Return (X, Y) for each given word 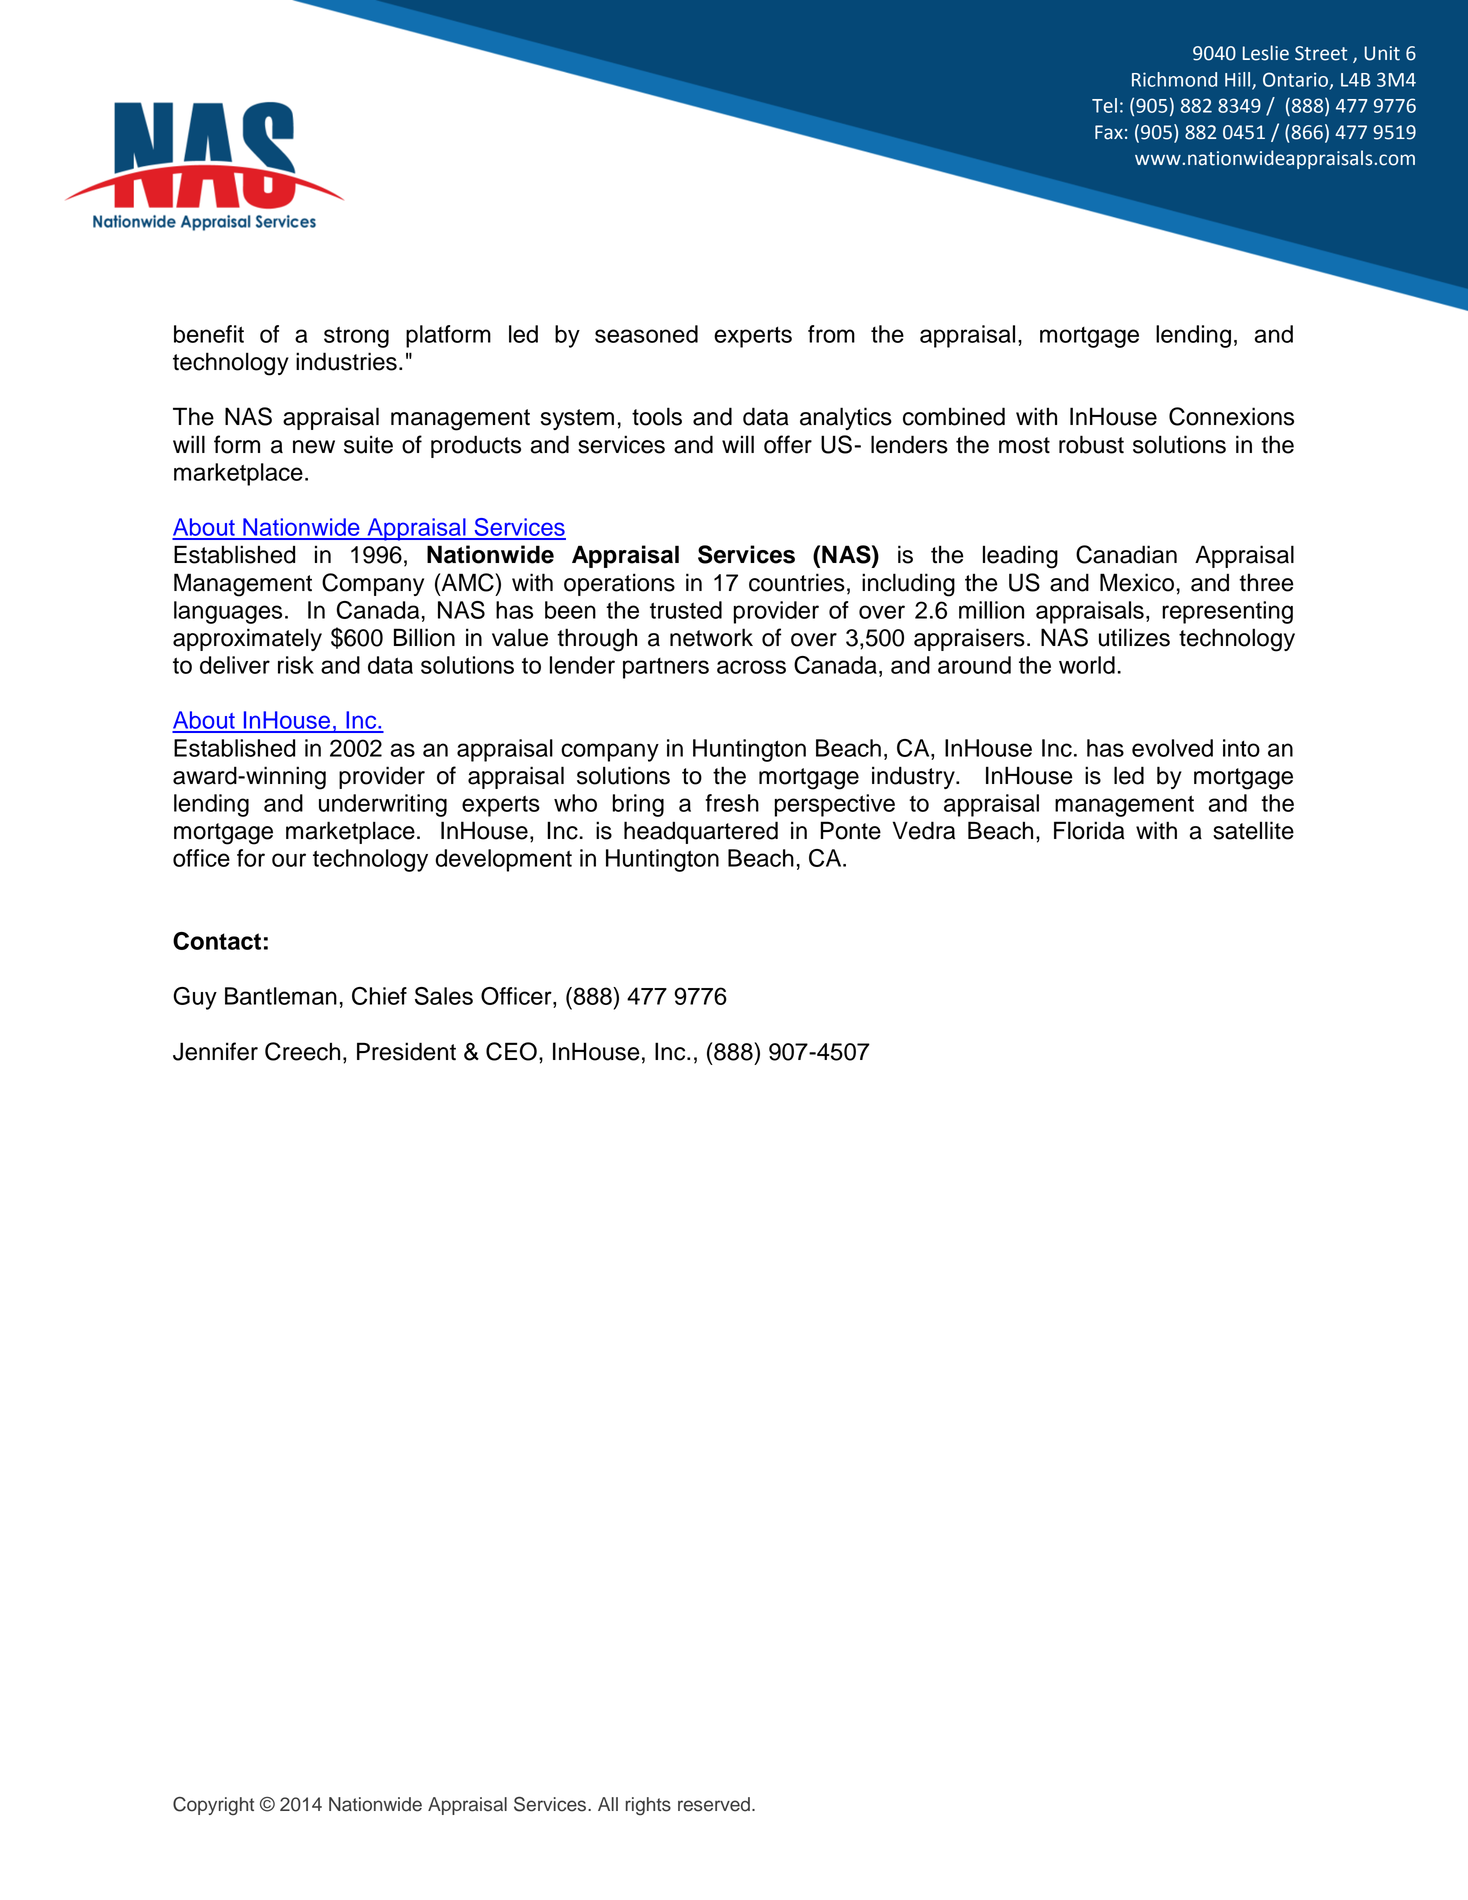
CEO (511, 1051)
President (406, 1051)
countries (797, 582)
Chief (379, 996)
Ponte (851, 830)
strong (356, 337)
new (314, 447)
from (831, 334)
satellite (1253, 830)
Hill (1239, 80)
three (1266, 582)
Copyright (213, 1806)
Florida (1089, 830)
